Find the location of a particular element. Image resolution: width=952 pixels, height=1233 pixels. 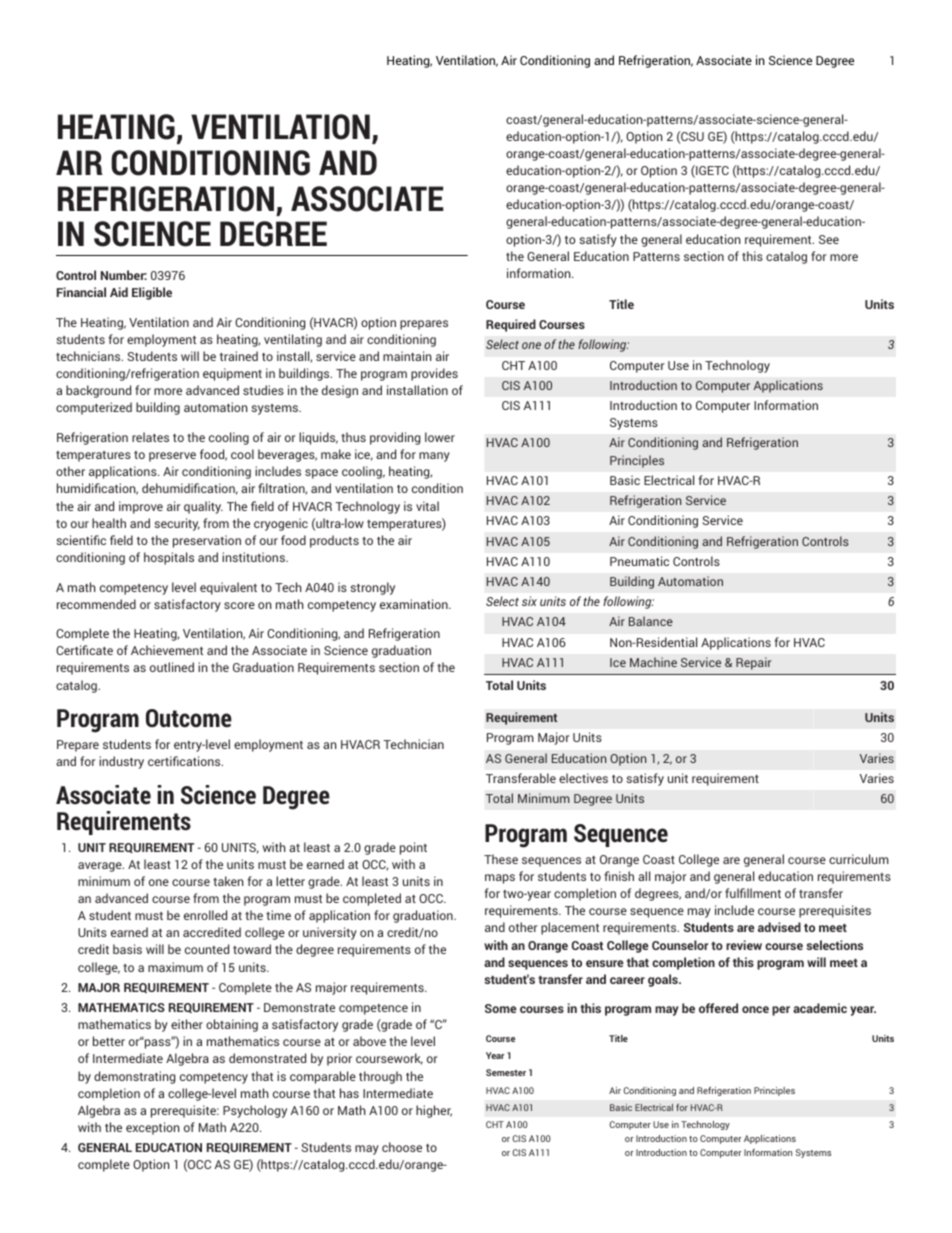

examination is located at coordinates (415, 604).
